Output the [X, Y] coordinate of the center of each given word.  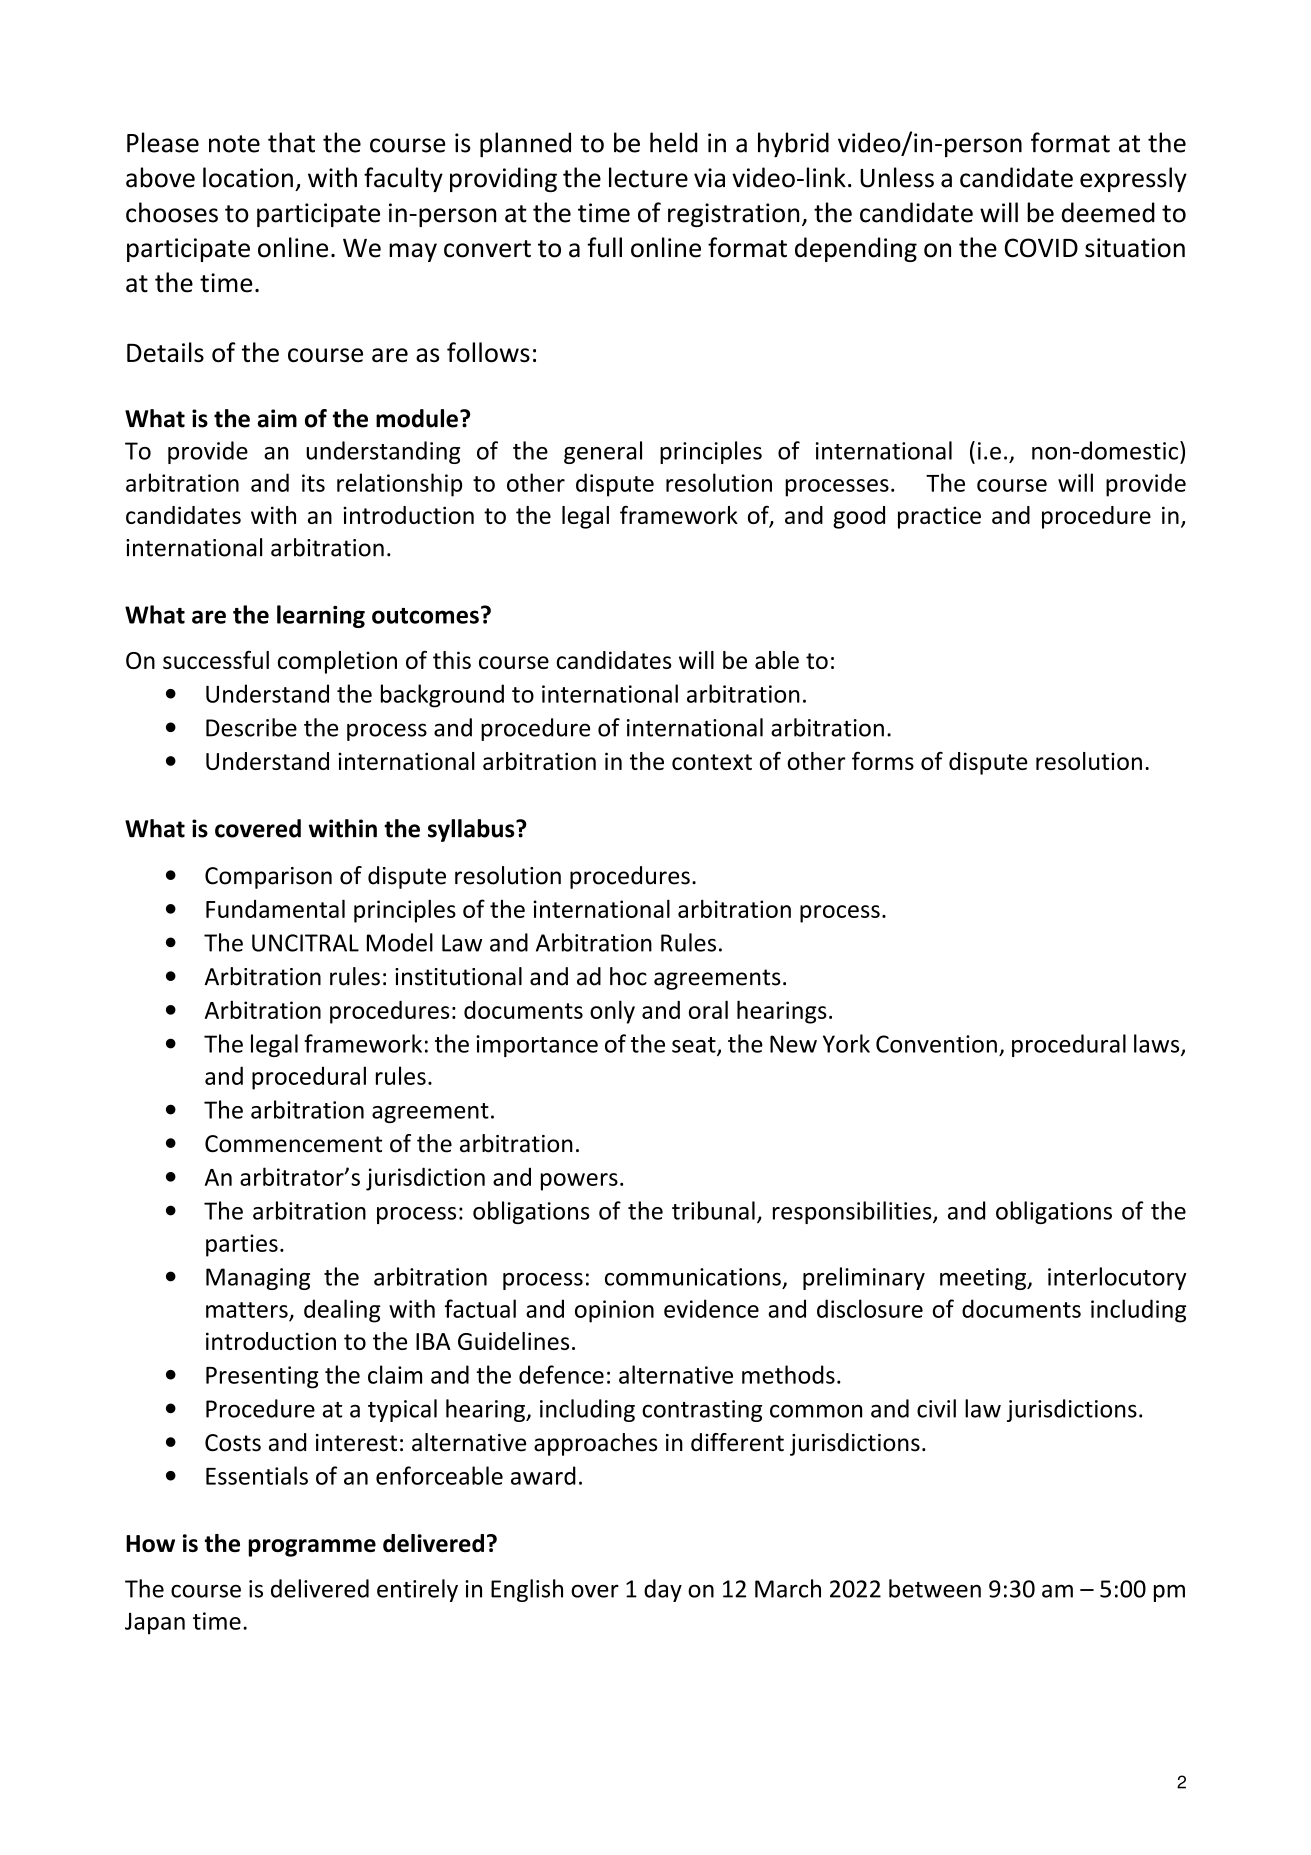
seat [695, 1046]
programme [312, 1548]
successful [216, 660]
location [248, 177]
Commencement [293, 1144]
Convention [936, 1044]
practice [939, 517]
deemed [1108, 212]
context [712, 762]
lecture [648, 177]
